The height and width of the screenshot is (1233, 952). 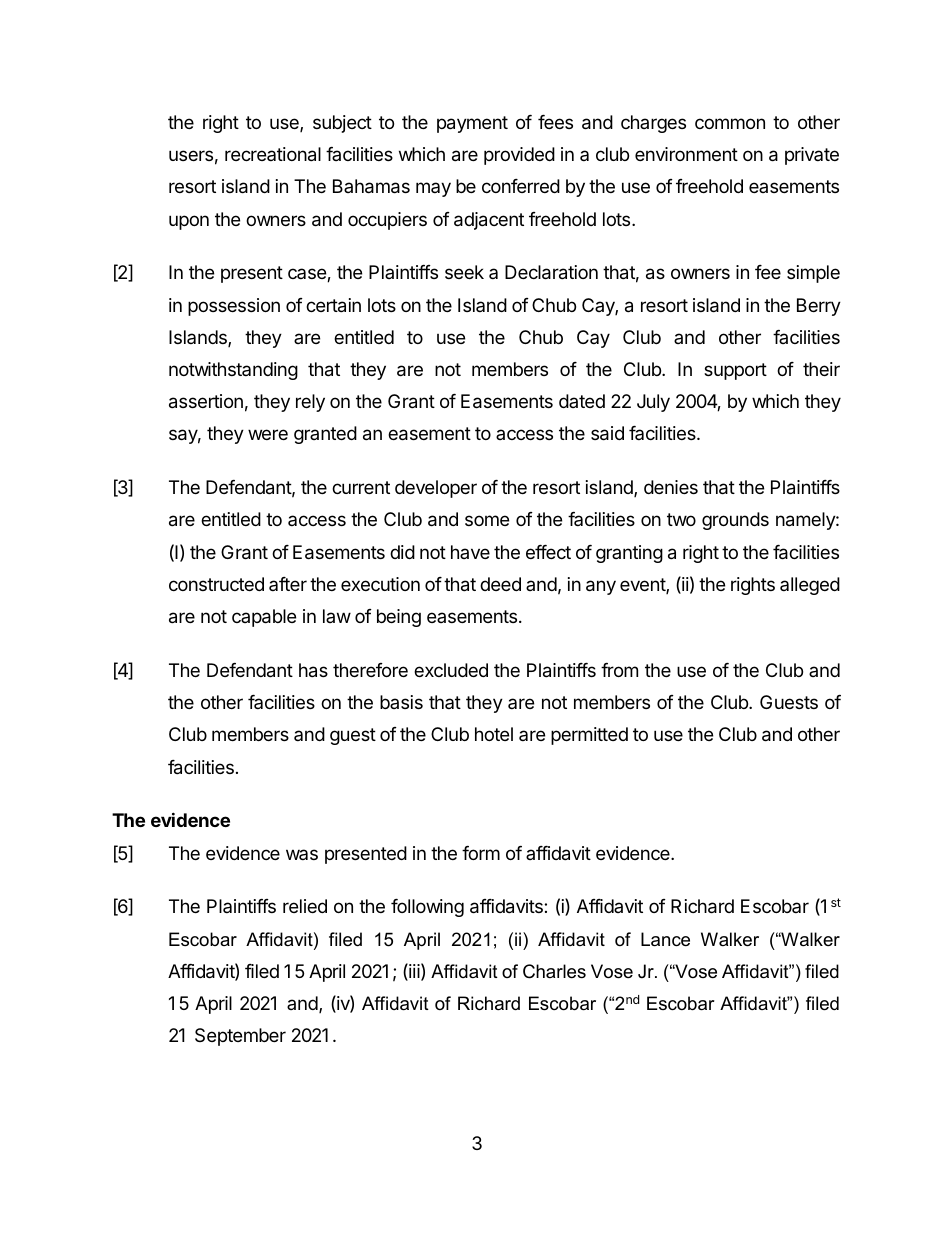 What do you see at coordinates (810, 586) in the screenshot?
I see `alleged` at bounding box center [810, 586].
